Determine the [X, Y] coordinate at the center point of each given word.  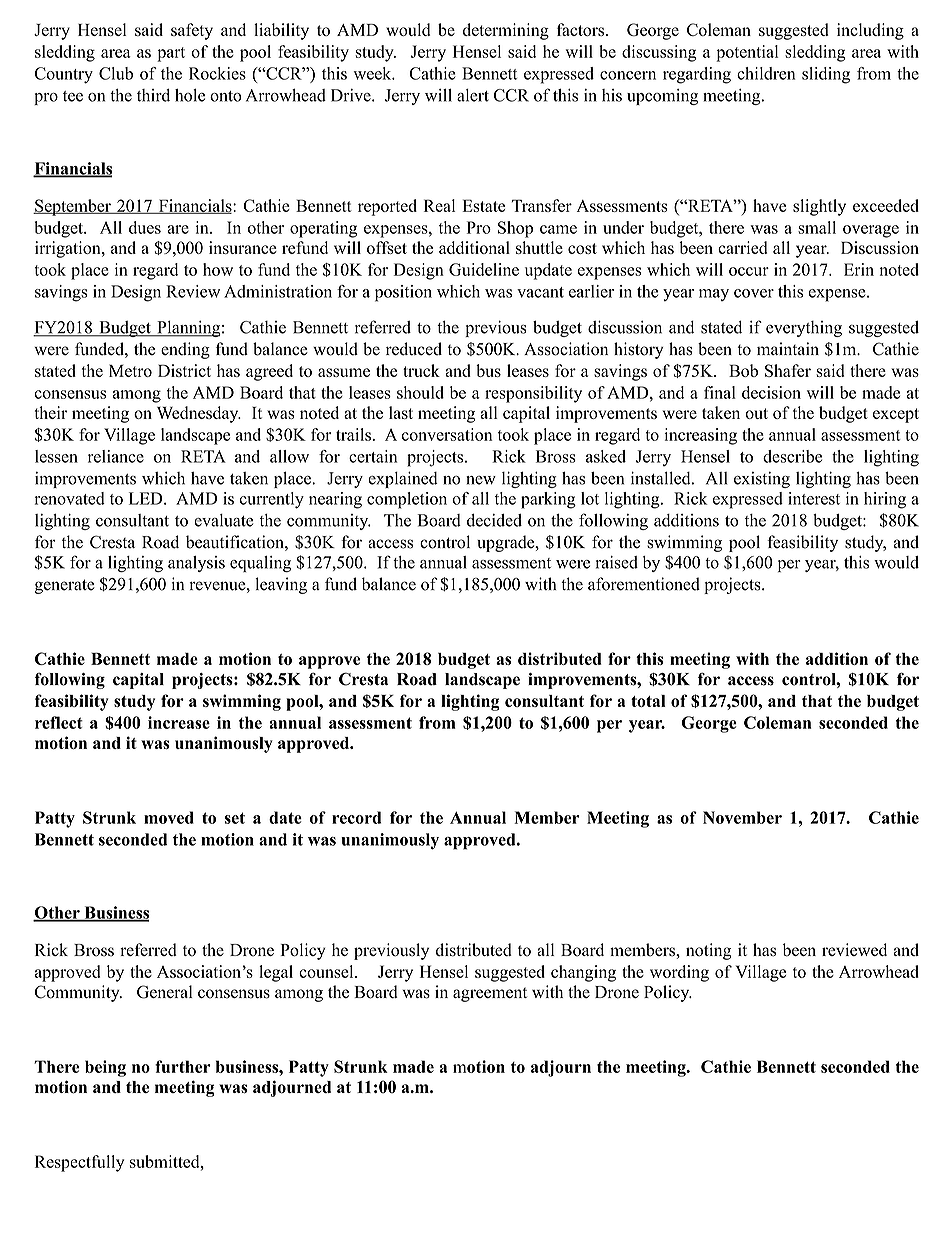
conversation [447, 434]
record [356, 817]
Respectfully [79, 1163]
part [171, 54]
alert [473, 95]
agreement [490, 994]
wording [679, 973]
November [742, 817]
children [766, 73]
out [756, 413]
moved [169, 817]
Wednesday [199, 414]
